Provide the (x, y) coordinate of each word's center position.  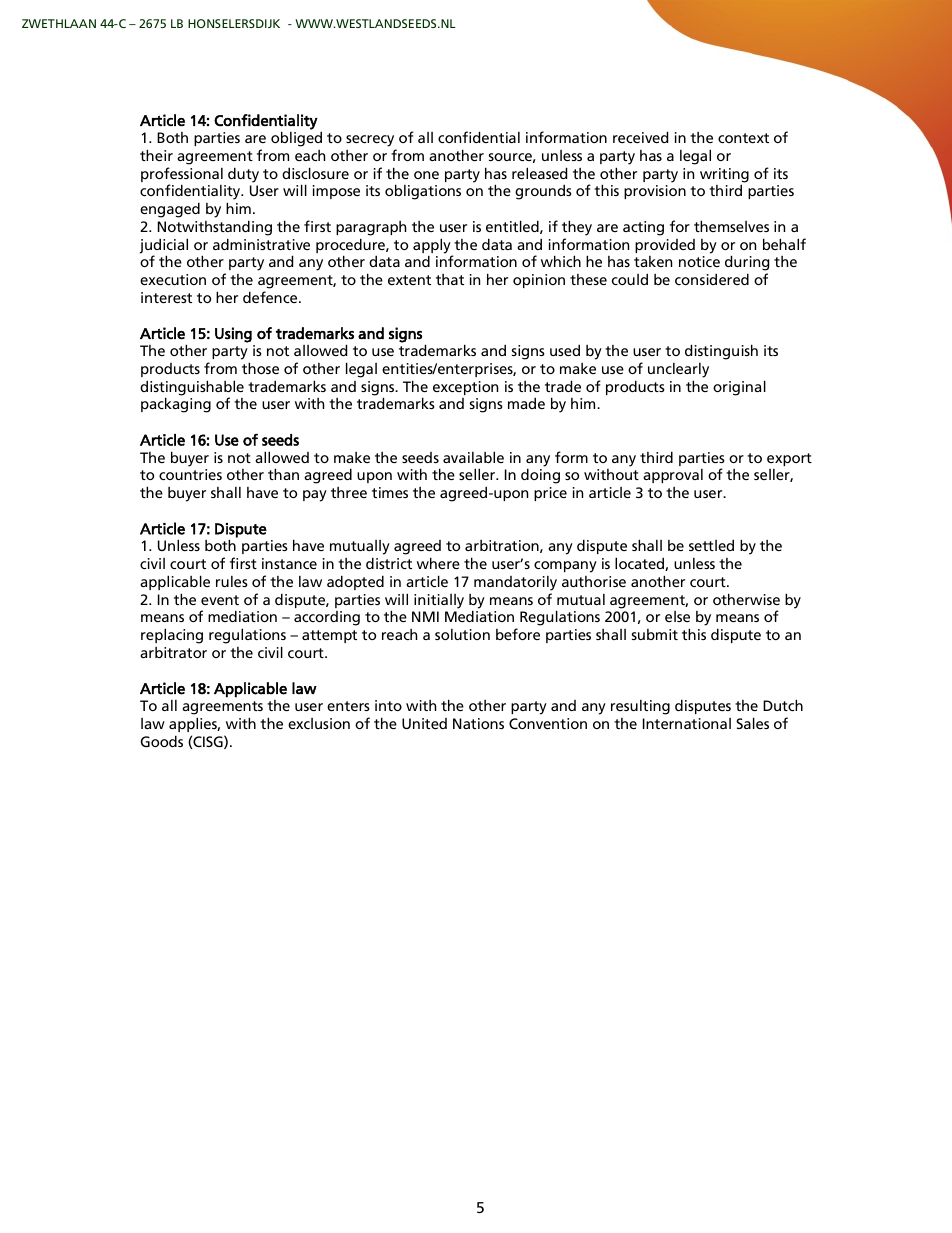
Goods (162, 741)
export (789, 459)
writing (724, 175)
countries (190, 474)
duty (243, 175)
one (426, 175)
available (473, 457)
